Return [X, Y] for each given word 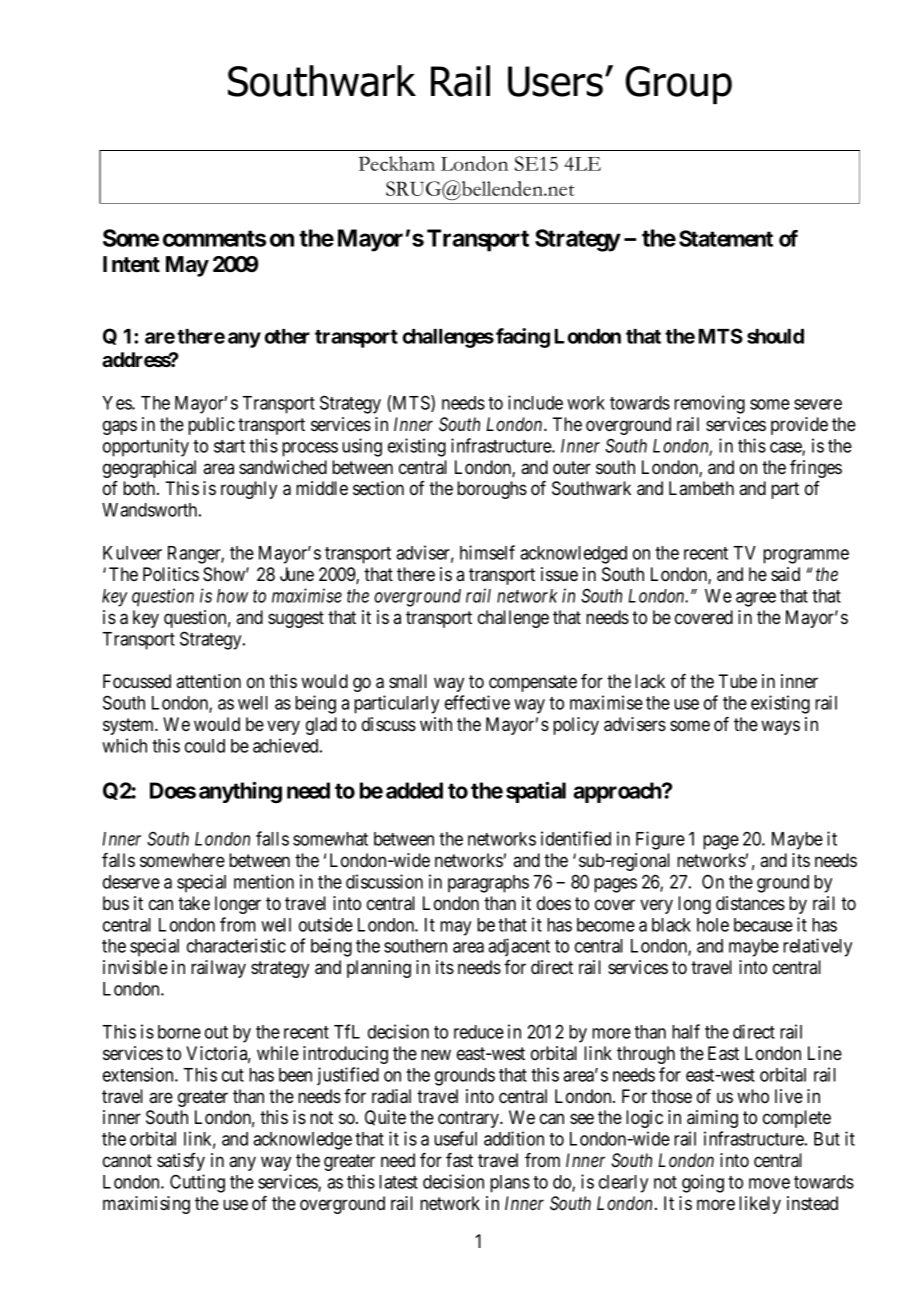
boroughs [492, 490]
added [414, 790]
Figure [660, 840]
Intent [131, 264]
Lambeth [701, 488]
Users [555, 81]
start [229, 446]
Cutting [197, 1183]
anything [240, 792]
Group [679, 85]
